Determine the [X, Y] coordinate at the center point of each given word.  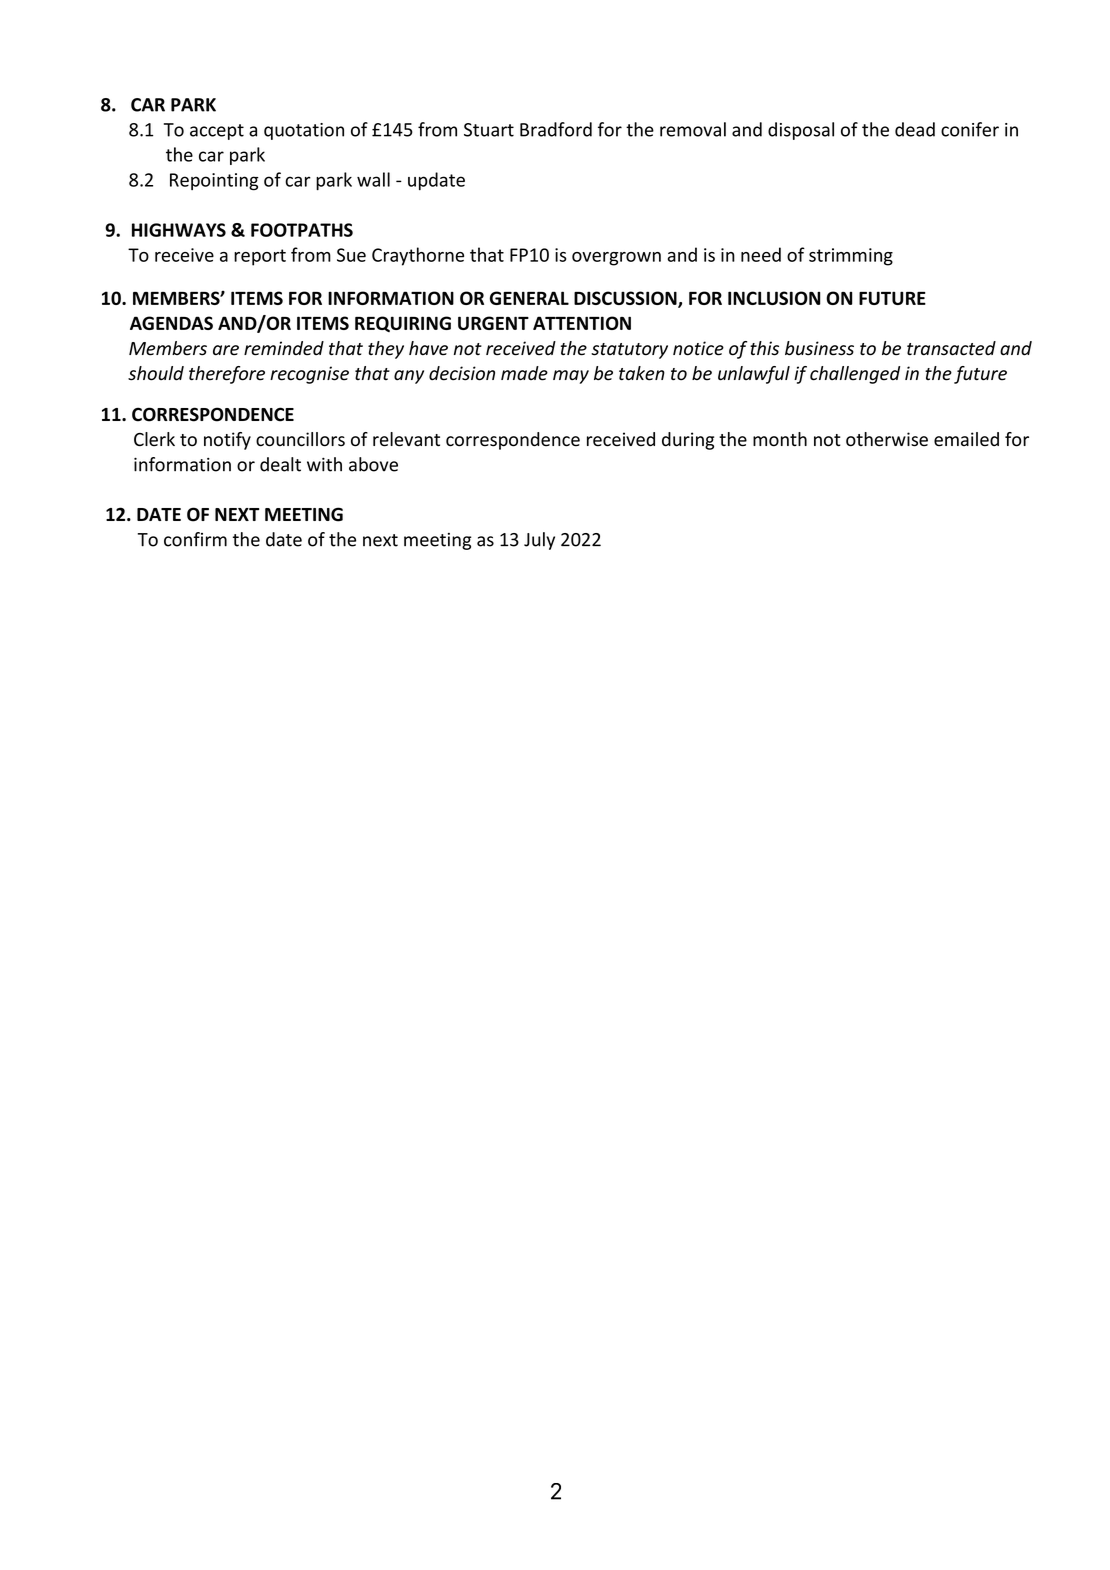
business [819, 348]
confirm [195, 539]
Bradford [556, 129]
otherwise [887, 439]
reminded [284, 348]
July [539, 541]
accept [217, 132]
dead [915, 129]
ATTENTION [582, 323]
